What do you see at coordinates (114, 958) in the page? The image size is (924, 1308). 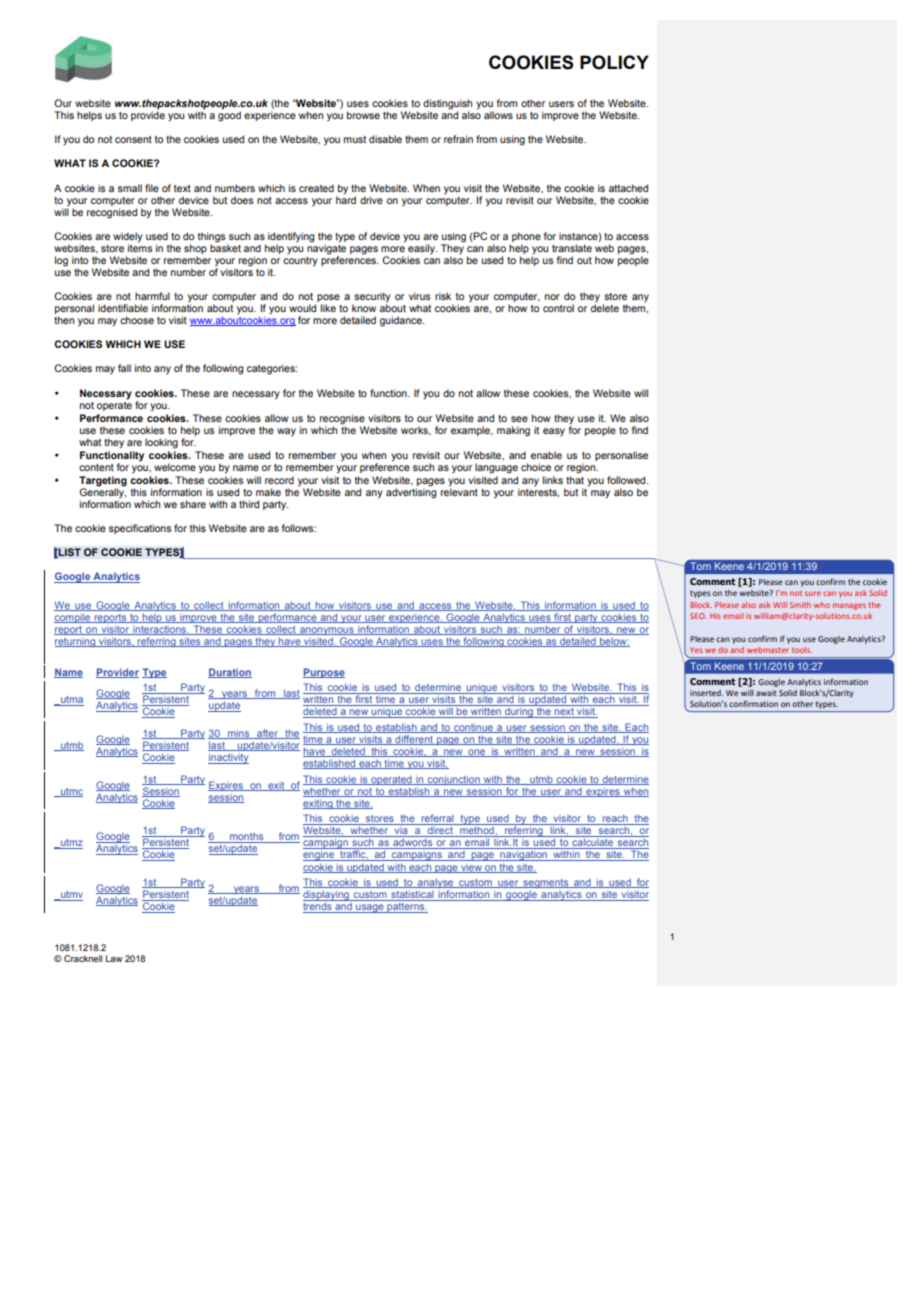 I see `Law` at bounding box center [114, 958].
